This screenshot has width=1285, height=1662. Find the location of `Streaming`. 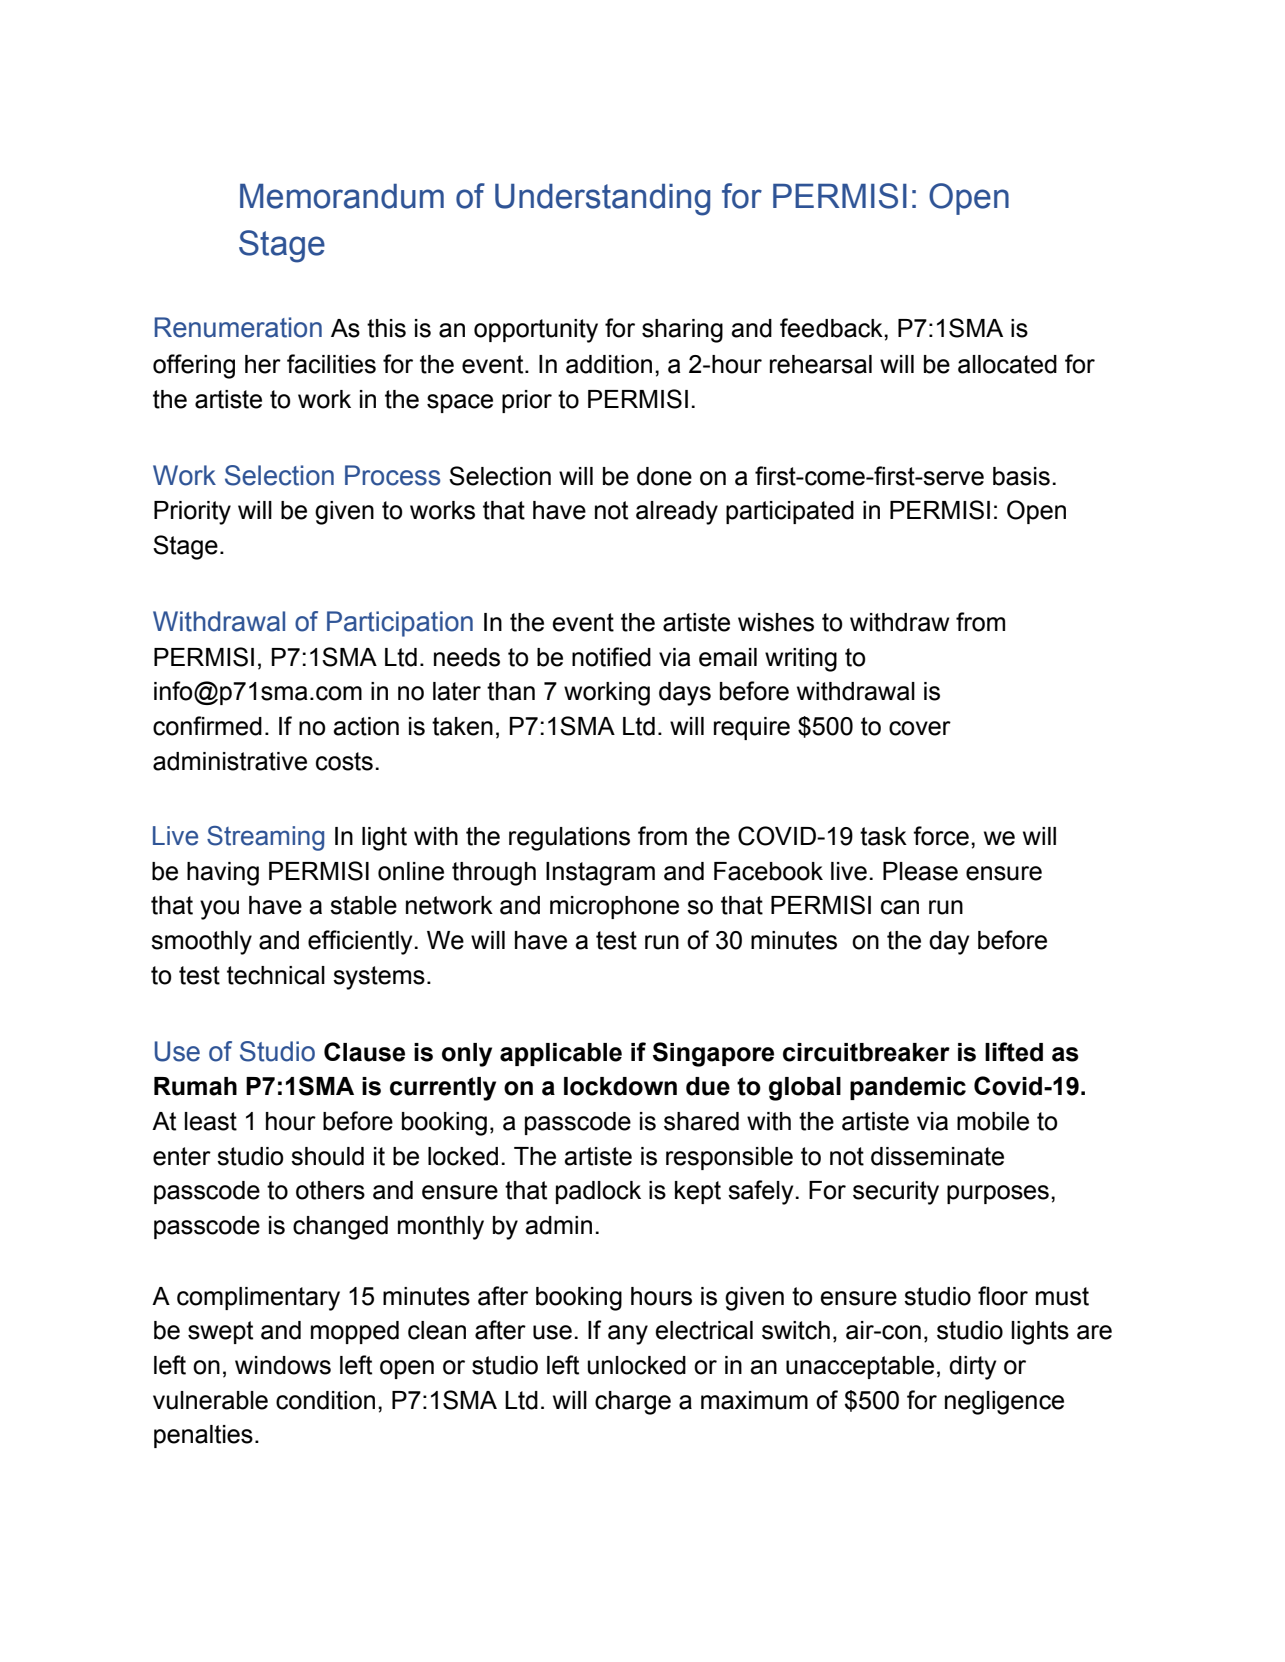

Streaming is located at coordinates (265, 838).
